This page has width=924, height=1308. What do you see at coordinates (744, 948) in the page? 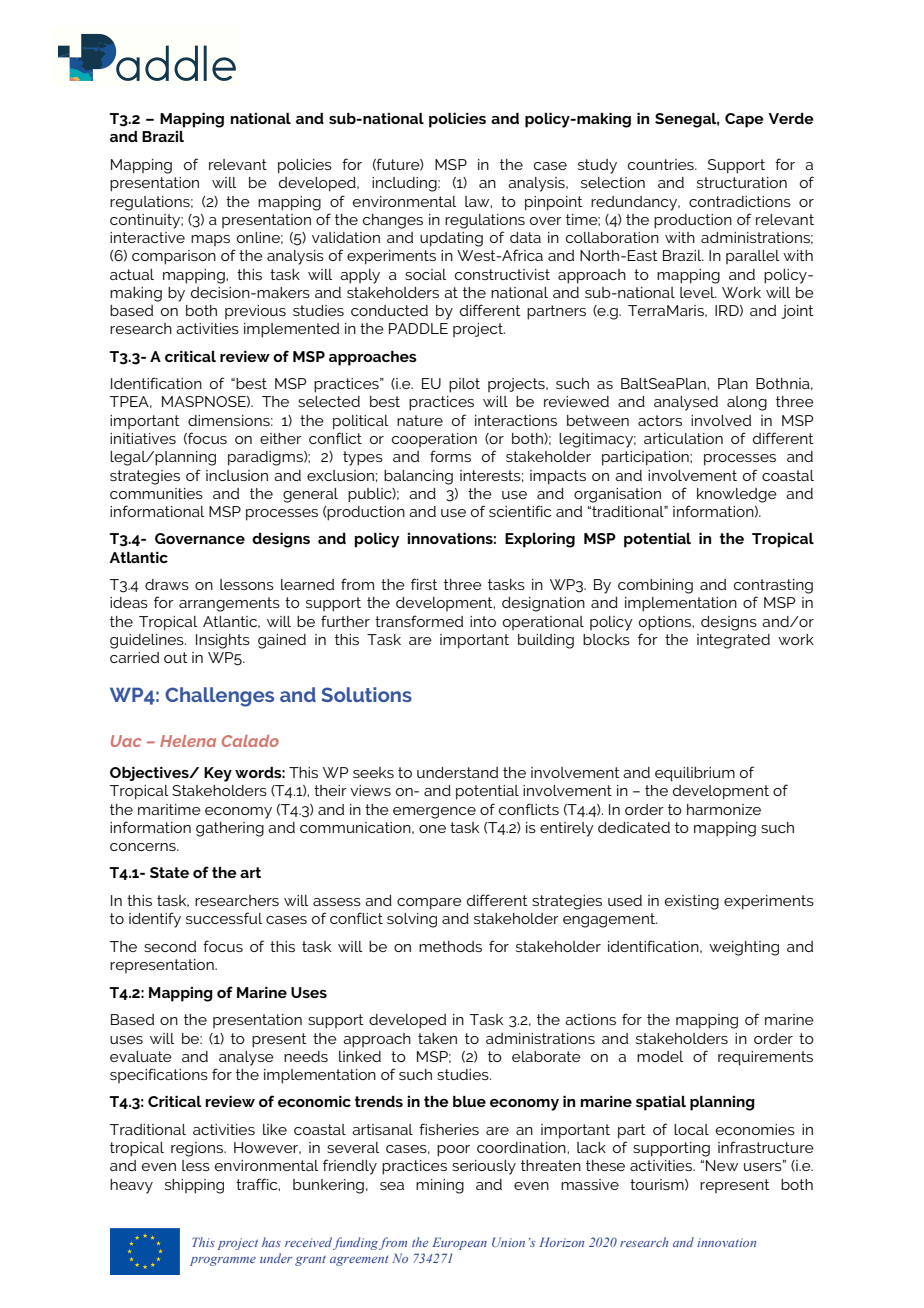
I see `weighting` at bounding box center [744, 948].
